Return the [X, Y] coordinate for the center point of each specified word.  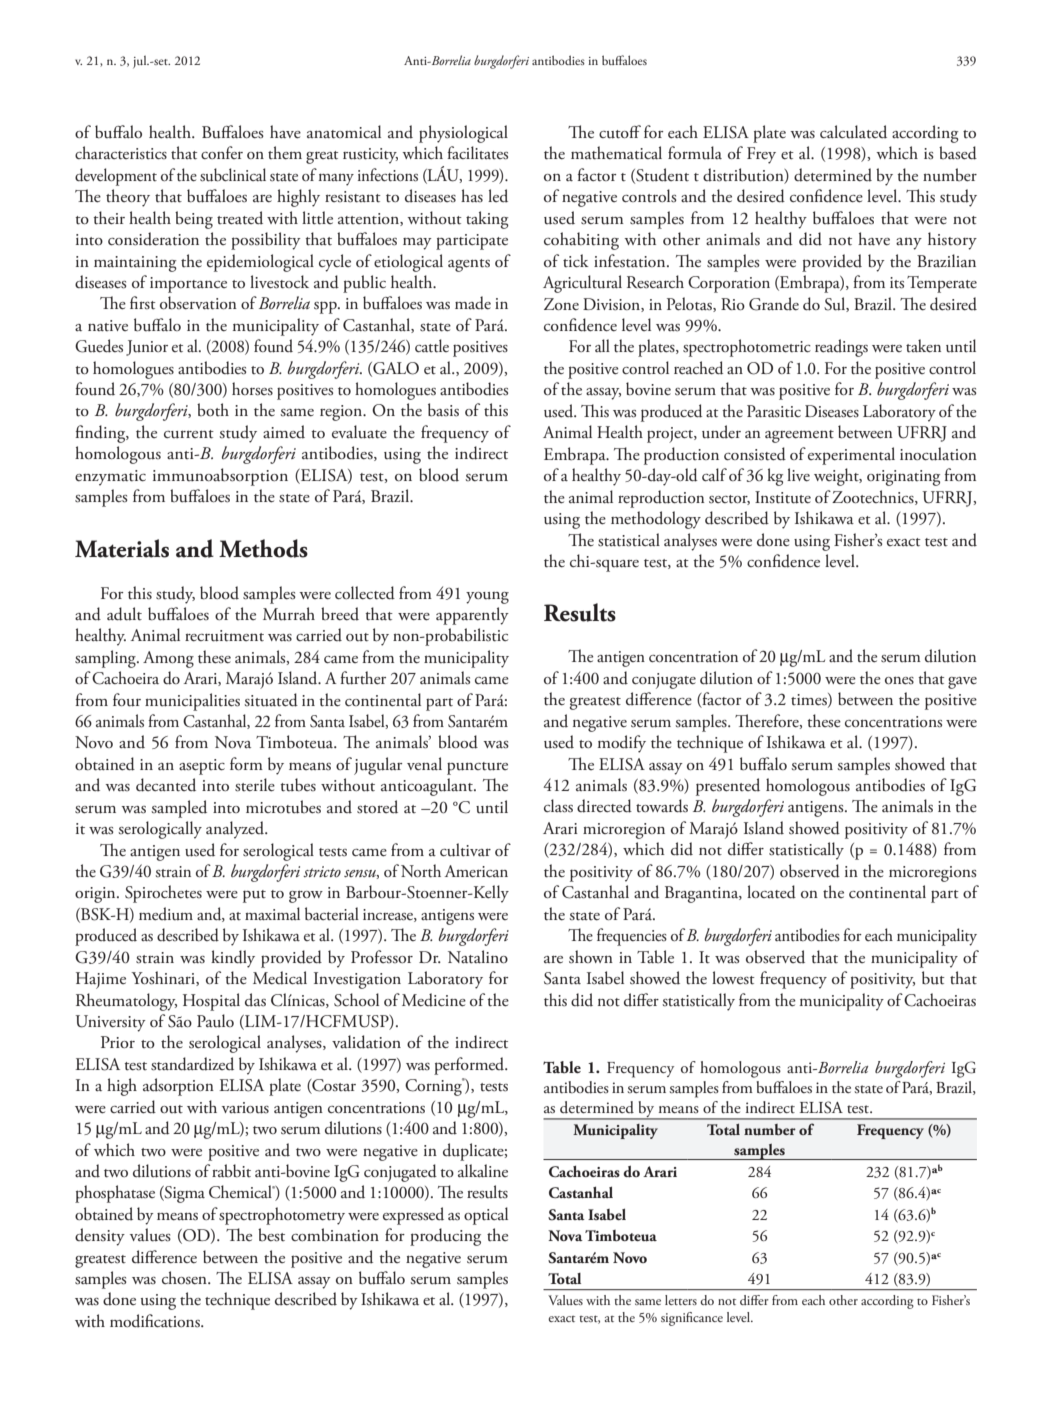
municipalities [192, 702]
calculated [853, 132]
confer [222, 152]
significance [692, 1319]
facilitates [477, 153]
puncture [477, 768]
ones [899, 680]
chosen [185, 1277]
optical [486, 1216]
